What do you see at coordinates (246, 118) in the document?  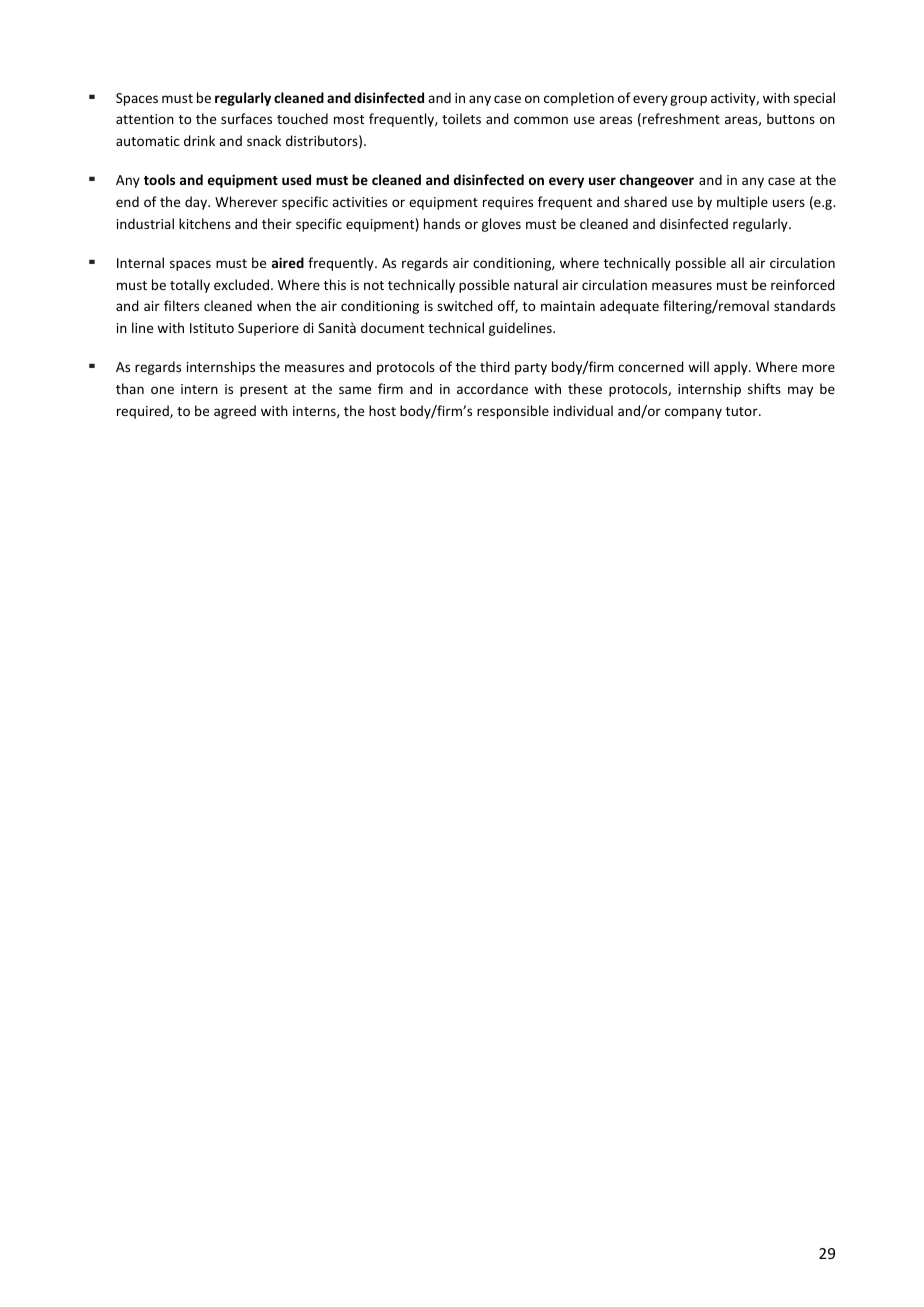 I see `surfaces` at bounding box center [246, 118].
